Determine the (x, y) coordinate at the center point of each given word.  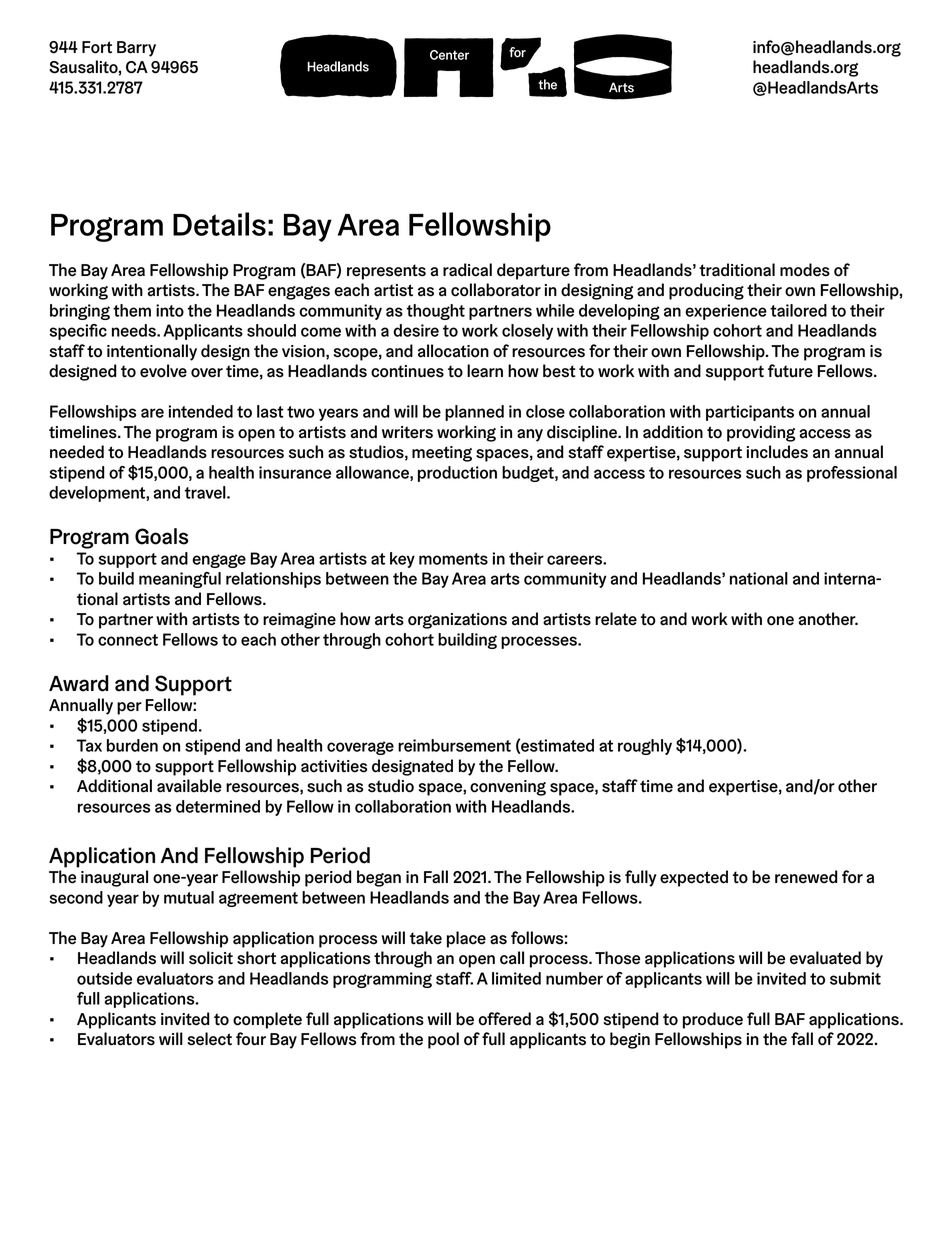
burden (132, 745)
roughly (645, 747)
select (210, 1039)
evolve (163, 371)
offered (504, 1019)
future (790, 371)
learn (485, 371)
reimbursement (454, 745)
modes (805, 270)
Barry (136, 49)
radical (467, 270)
